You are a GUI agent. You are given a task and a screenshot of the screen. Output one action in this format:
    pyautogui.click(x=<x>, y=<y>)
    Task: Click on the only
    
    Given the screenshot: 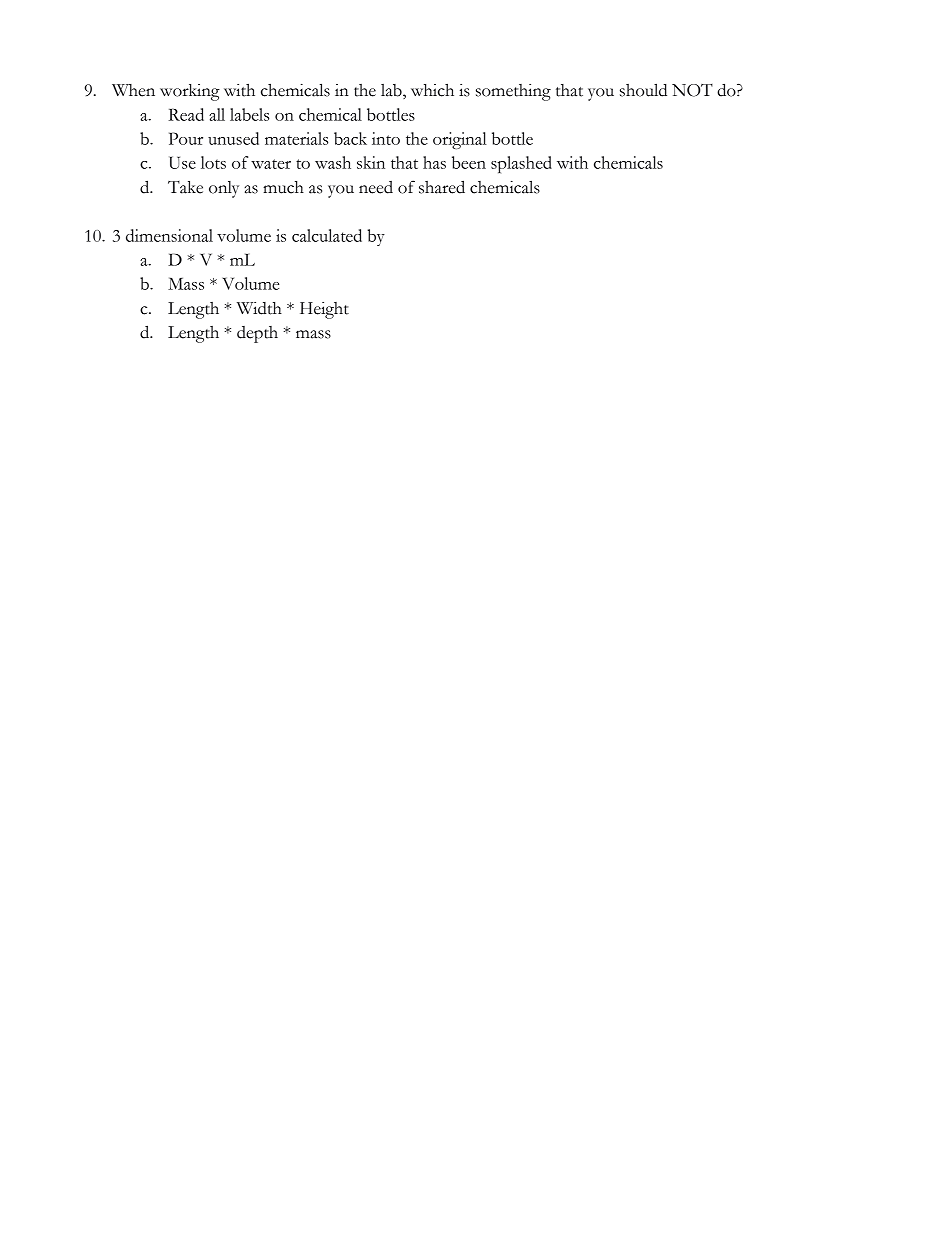 What is the action you would take?
    pyautogui.click(x=224, y=189)
